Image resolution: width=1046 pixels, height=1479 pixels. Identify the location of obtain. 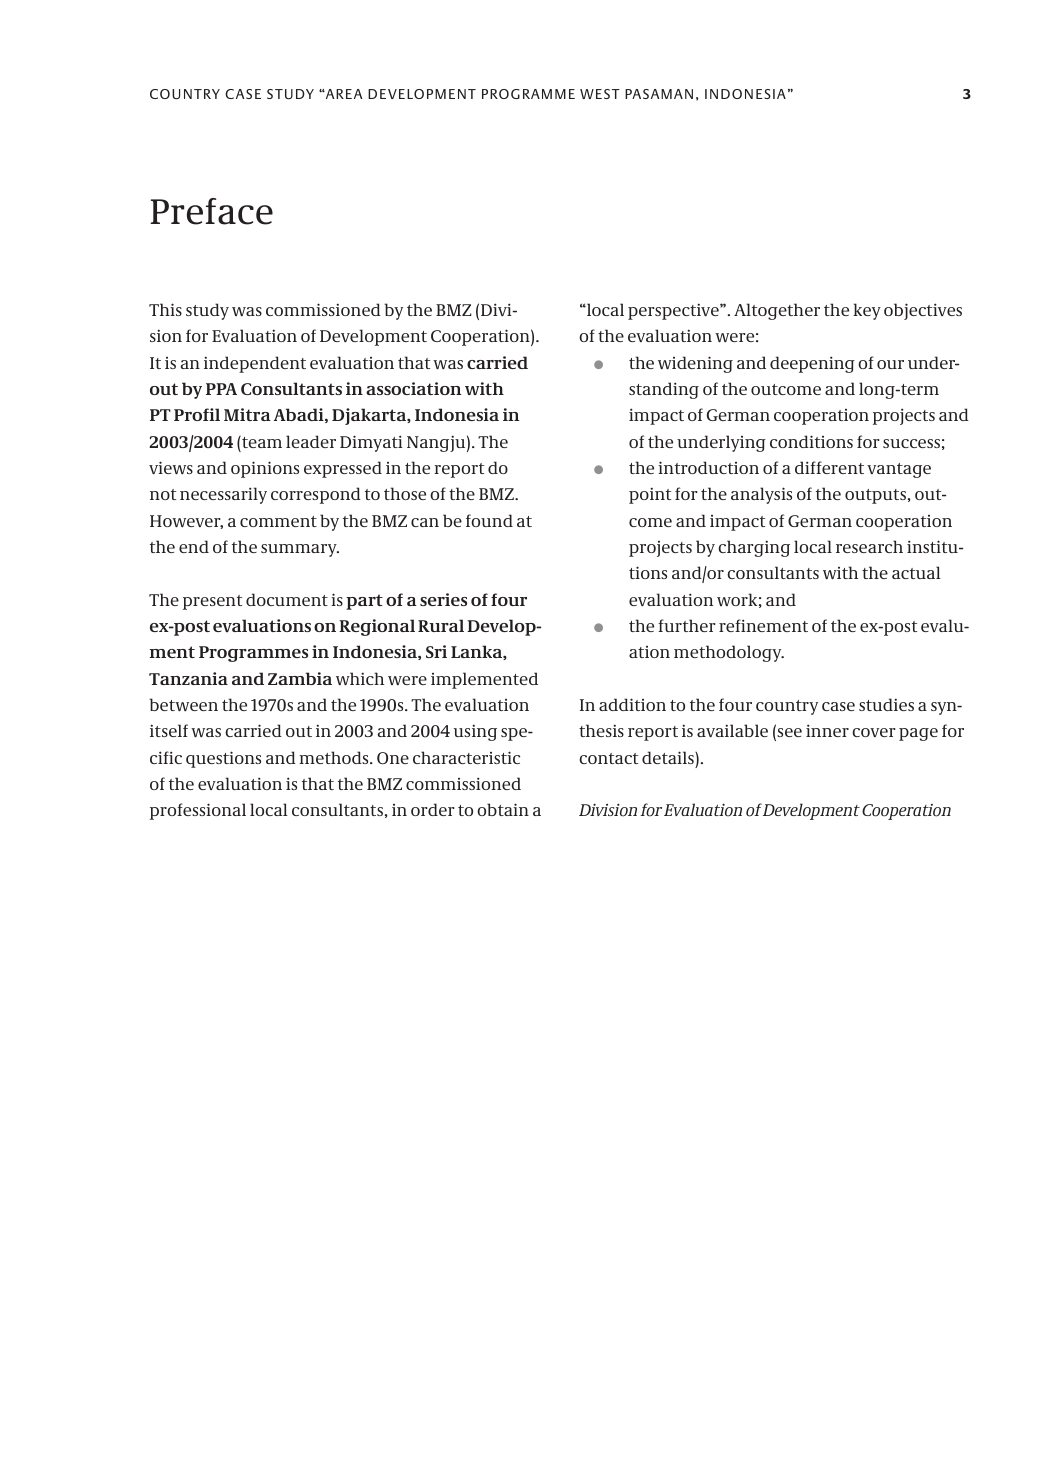
(503, 809).
